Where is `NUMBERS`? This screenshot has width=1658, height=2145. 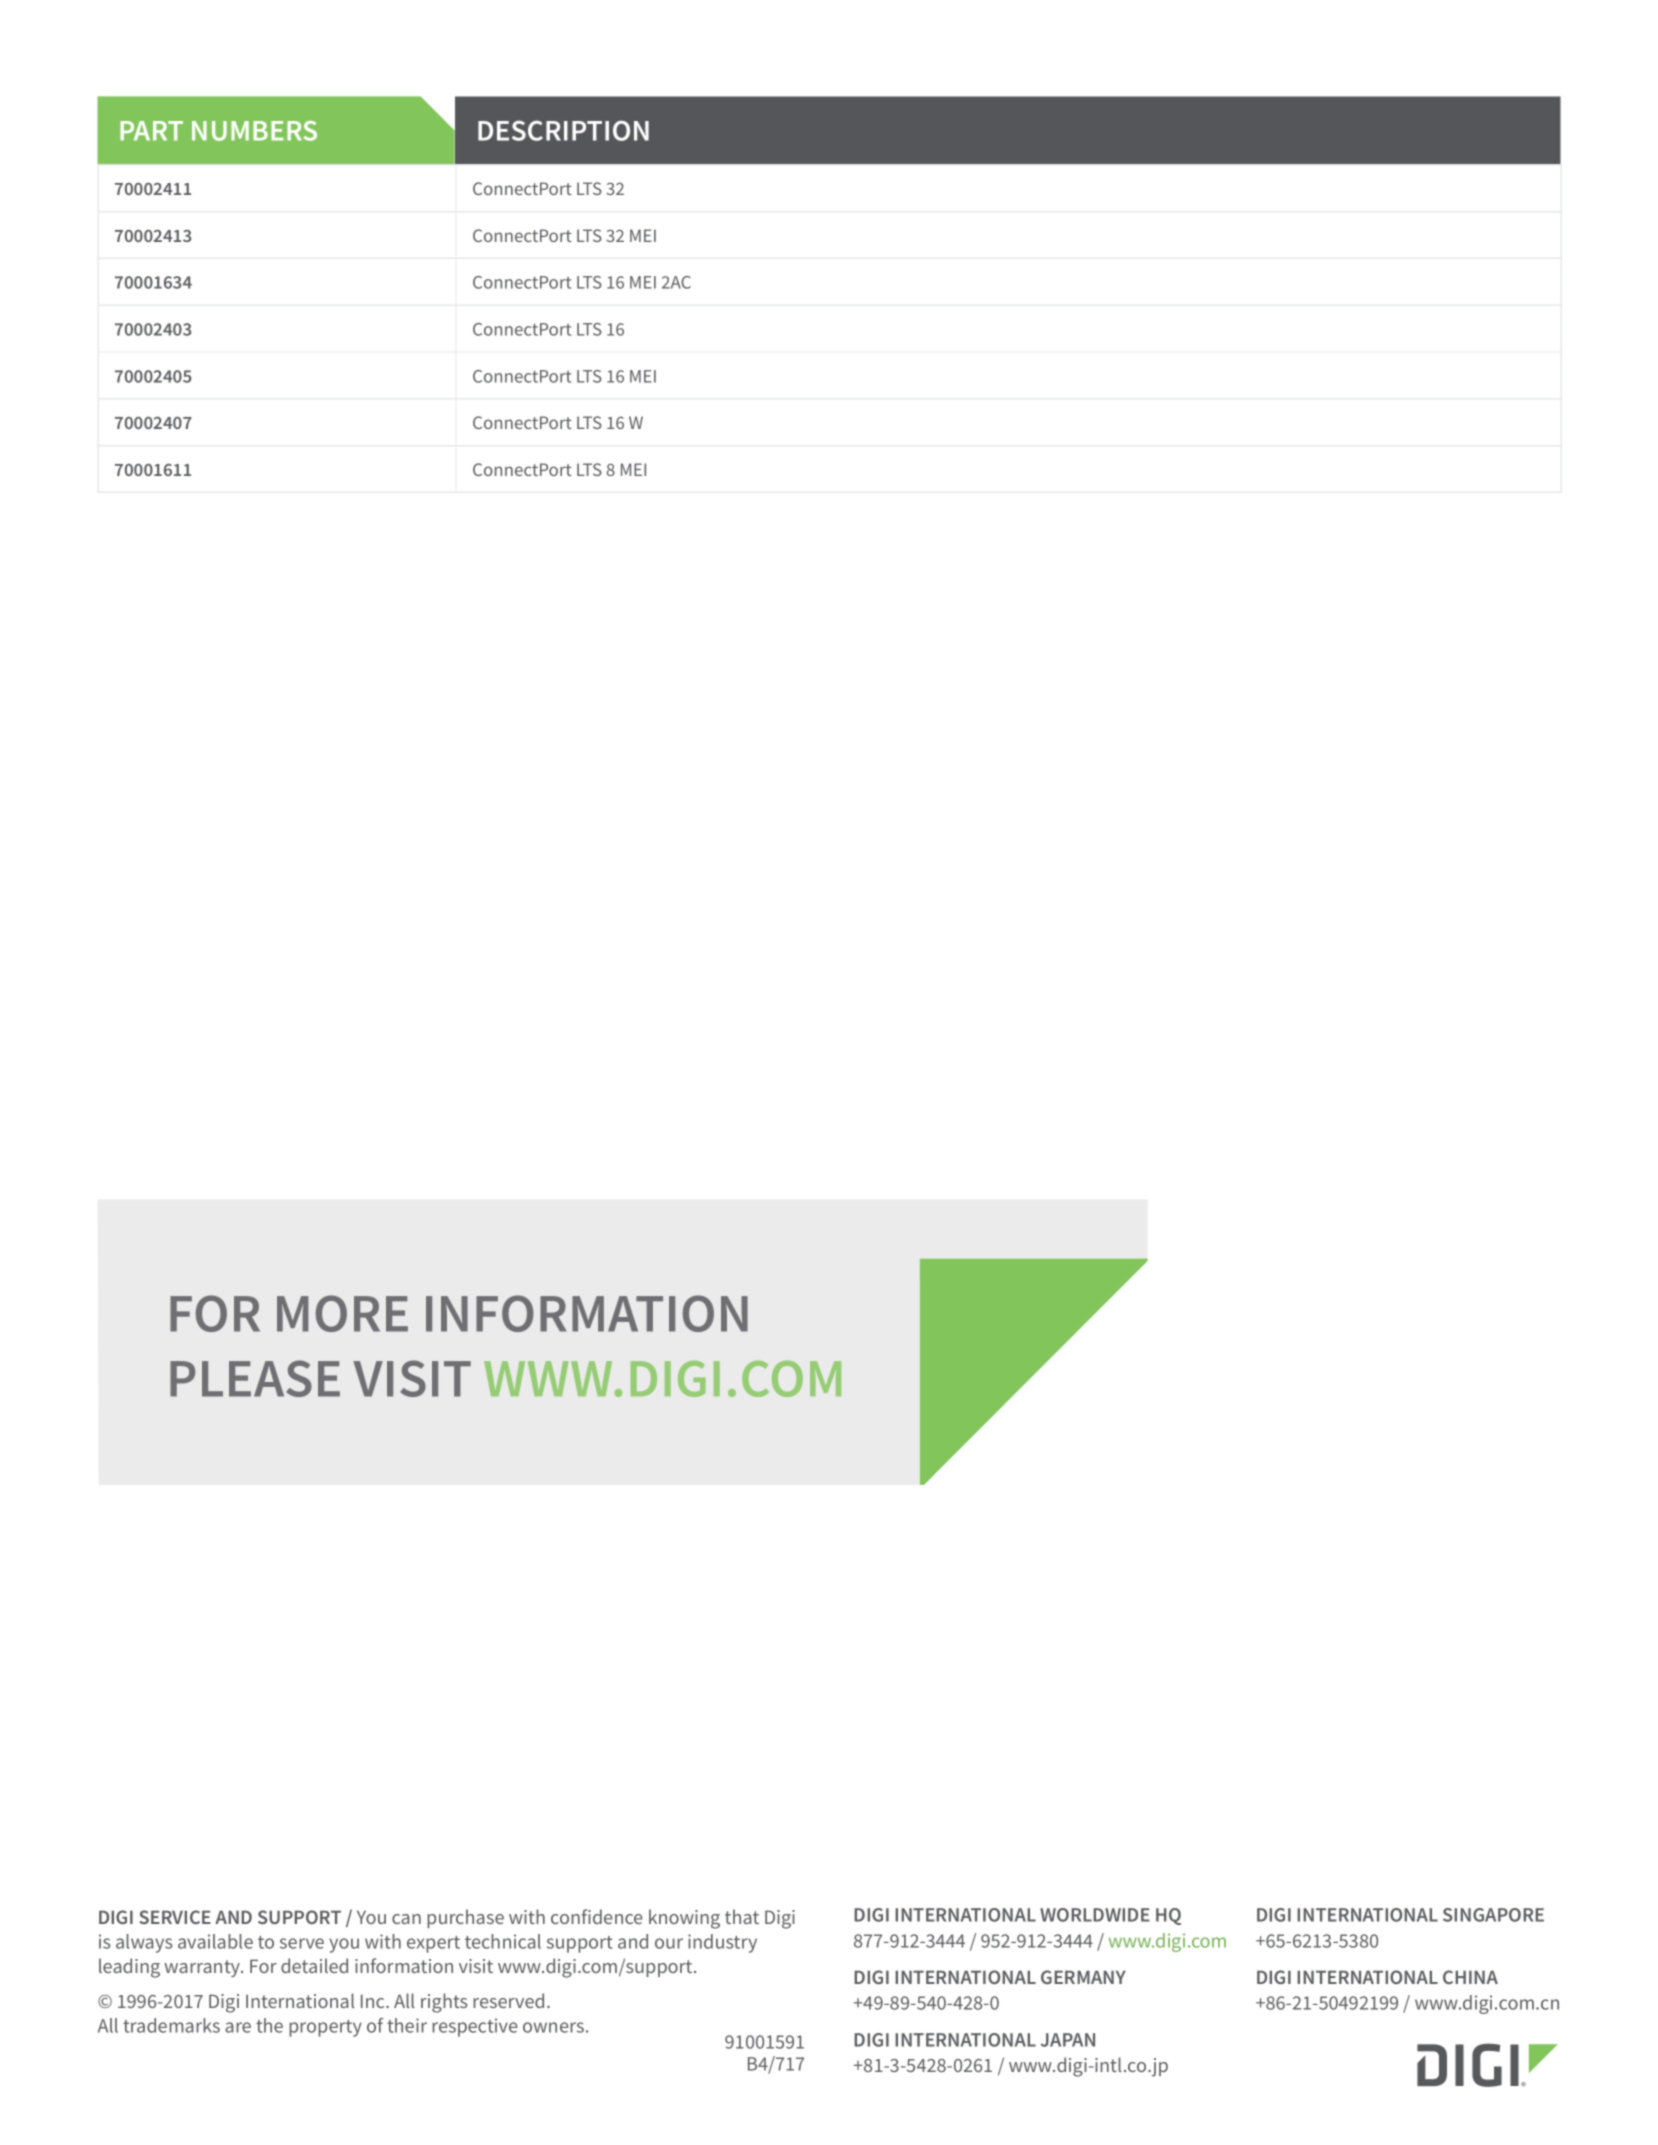
NUMBERS is located at coordinates (254, 131).
